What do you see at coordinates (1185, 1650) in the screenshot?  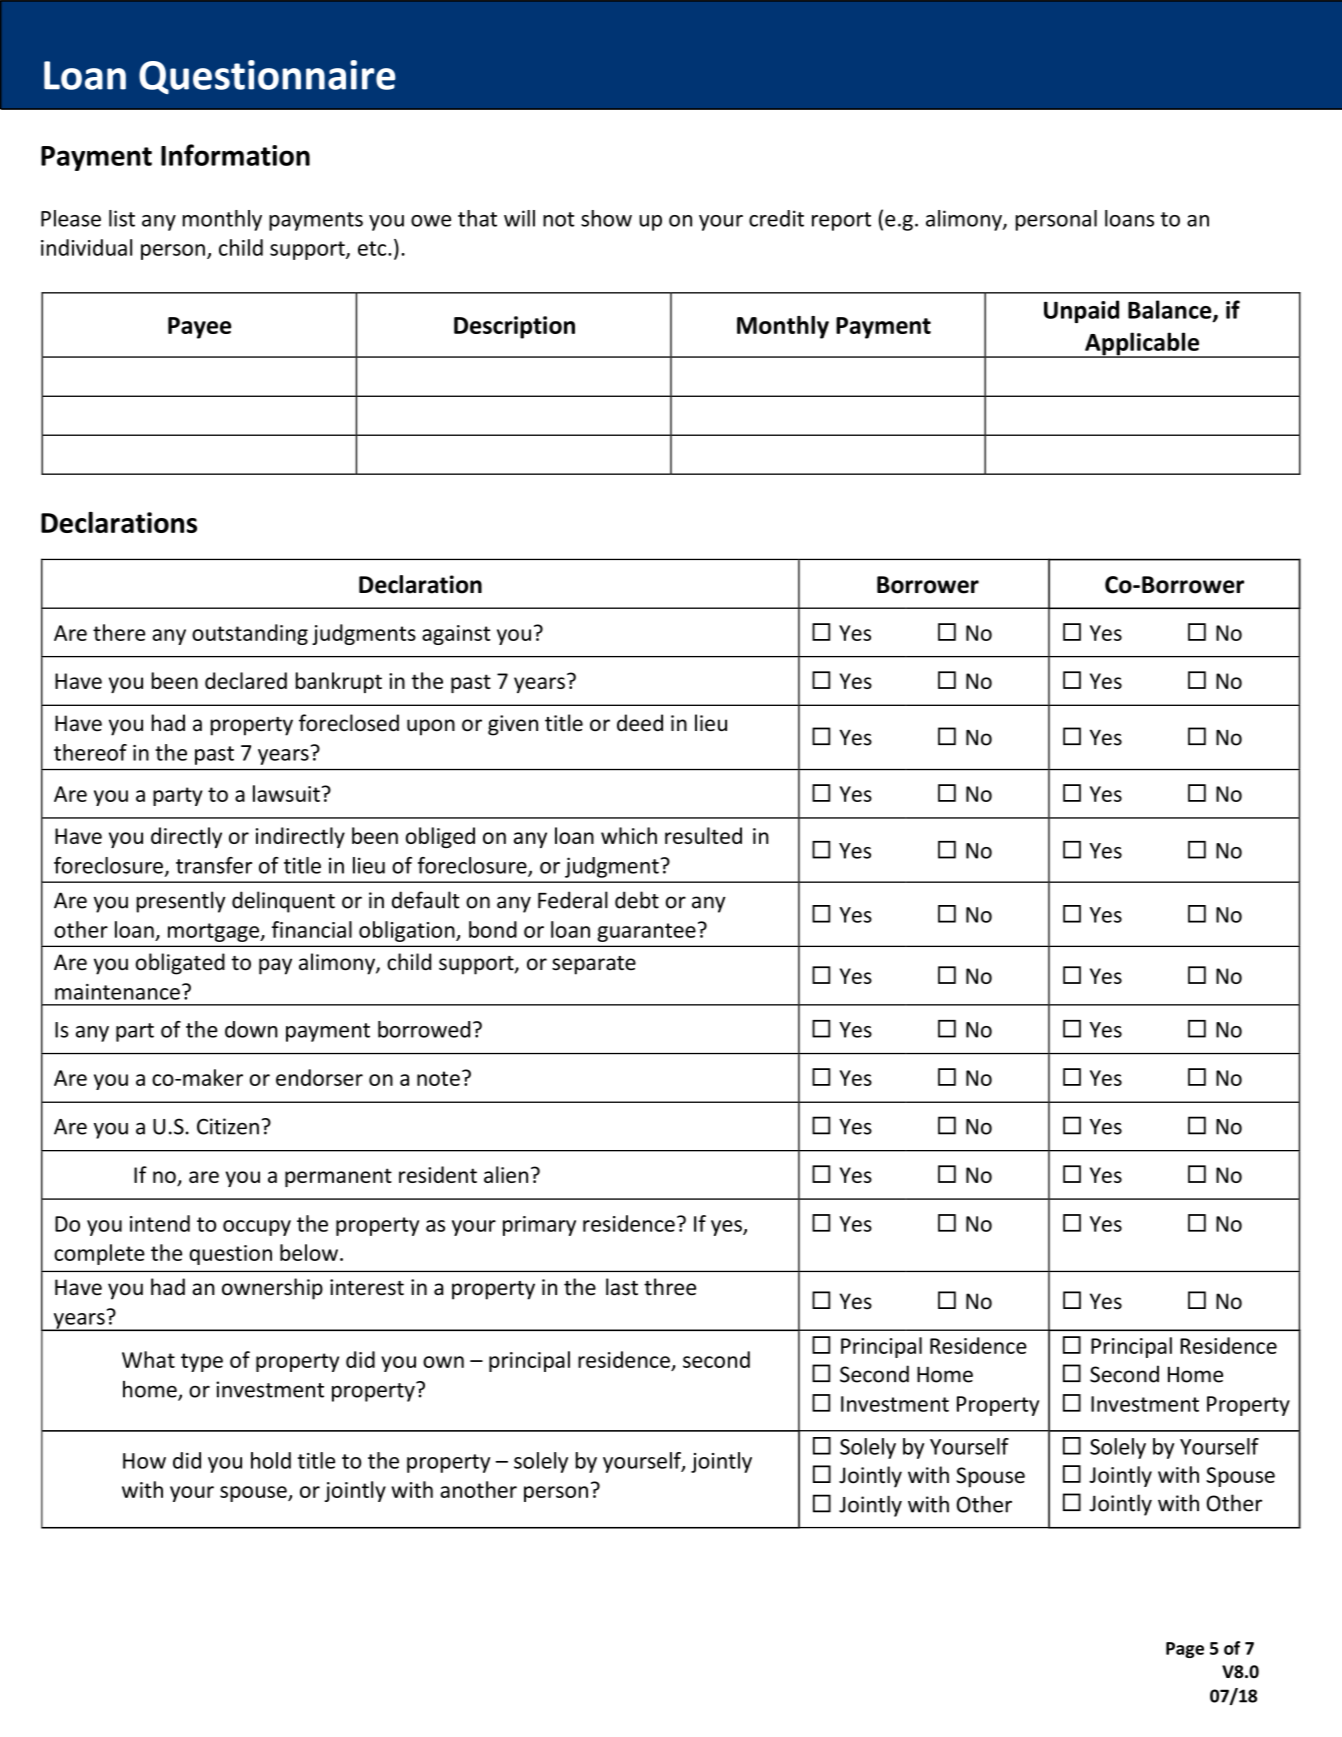 I see `Page` at bounding box center [1185, 1650].
